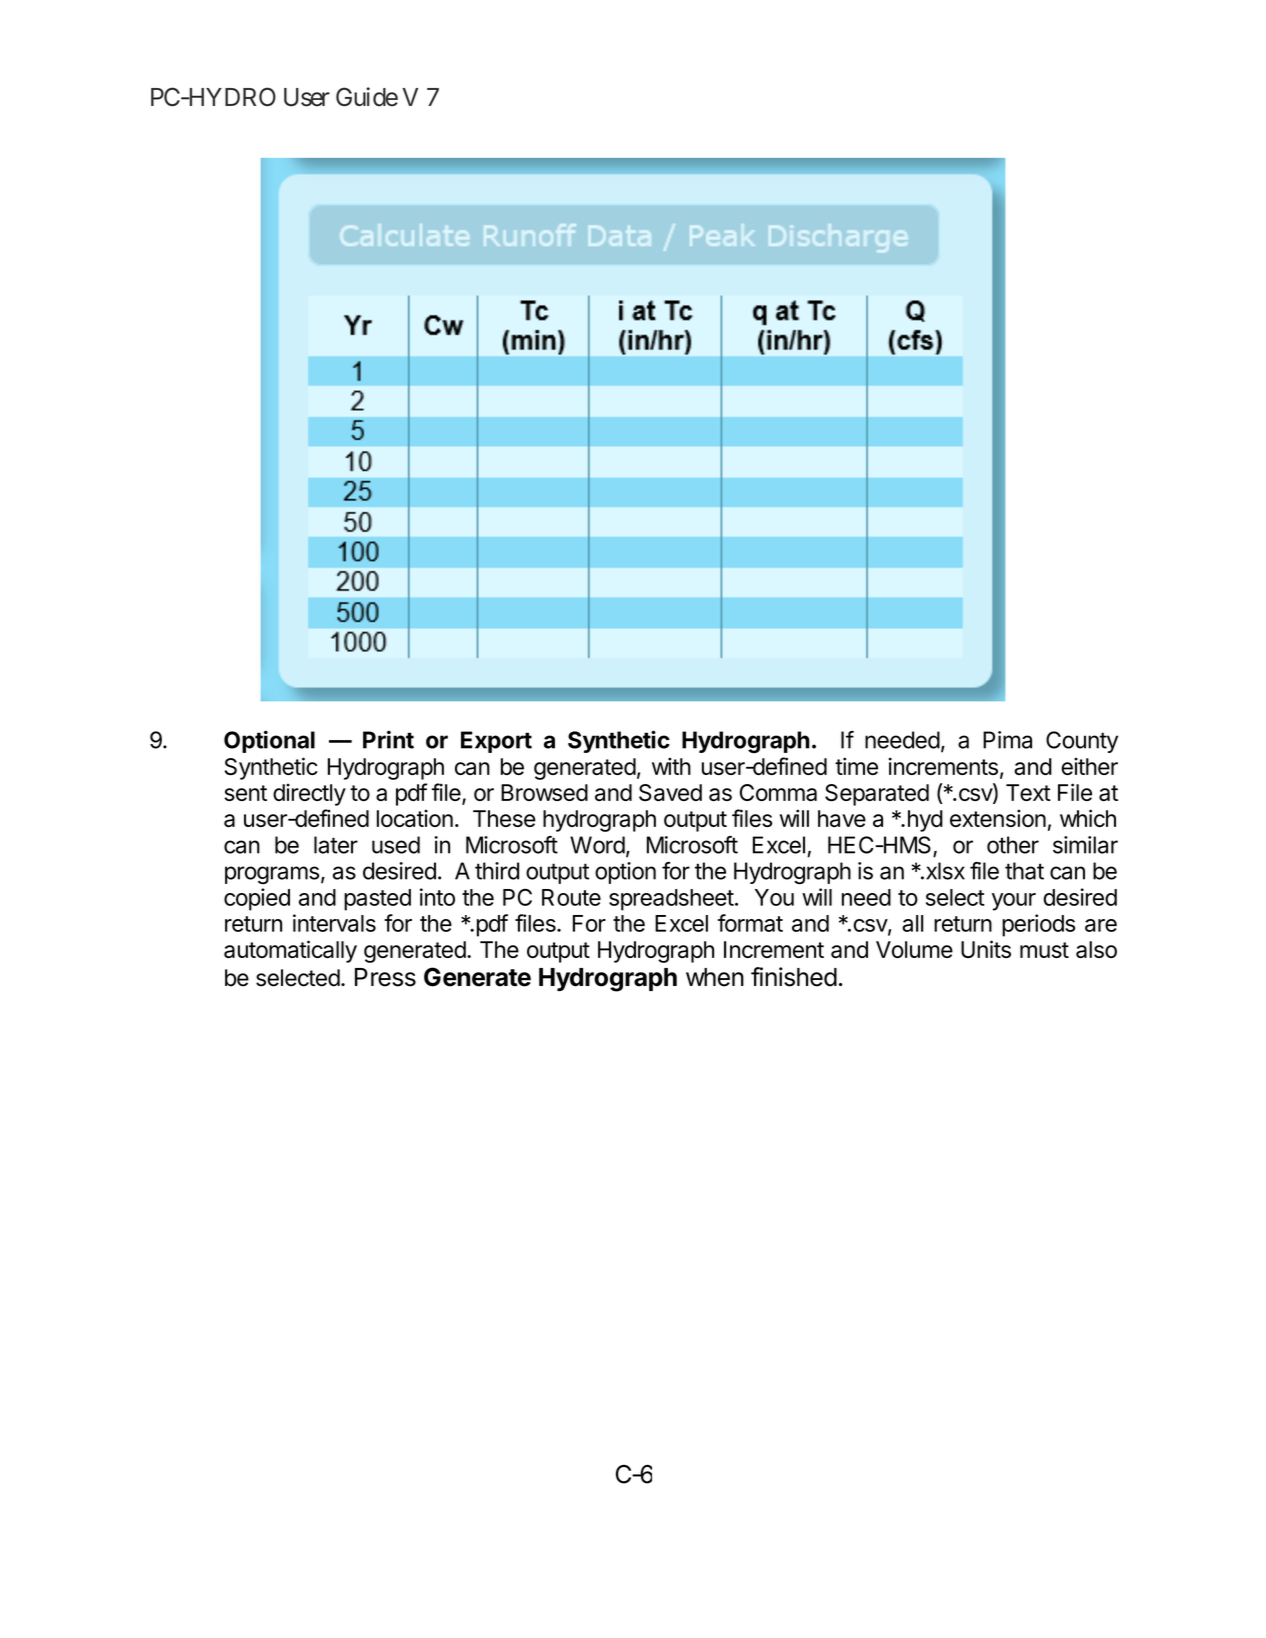 This page has height=1638, width=1266. Describe the element at coordinates (385, 977) in the page. I see `Press` at that location.
